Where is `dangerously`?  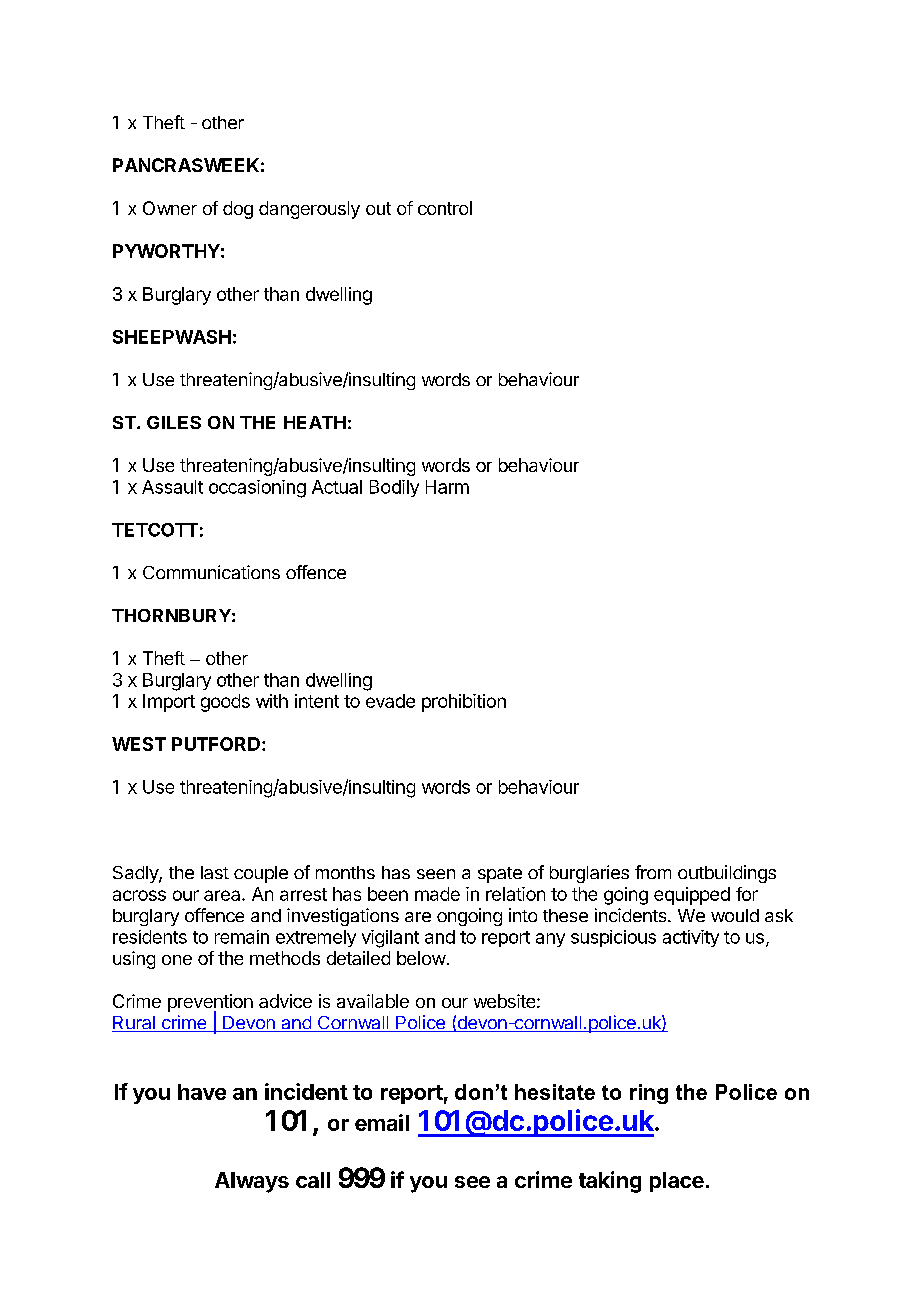
dangerously is located at coordinates (309, 210).
